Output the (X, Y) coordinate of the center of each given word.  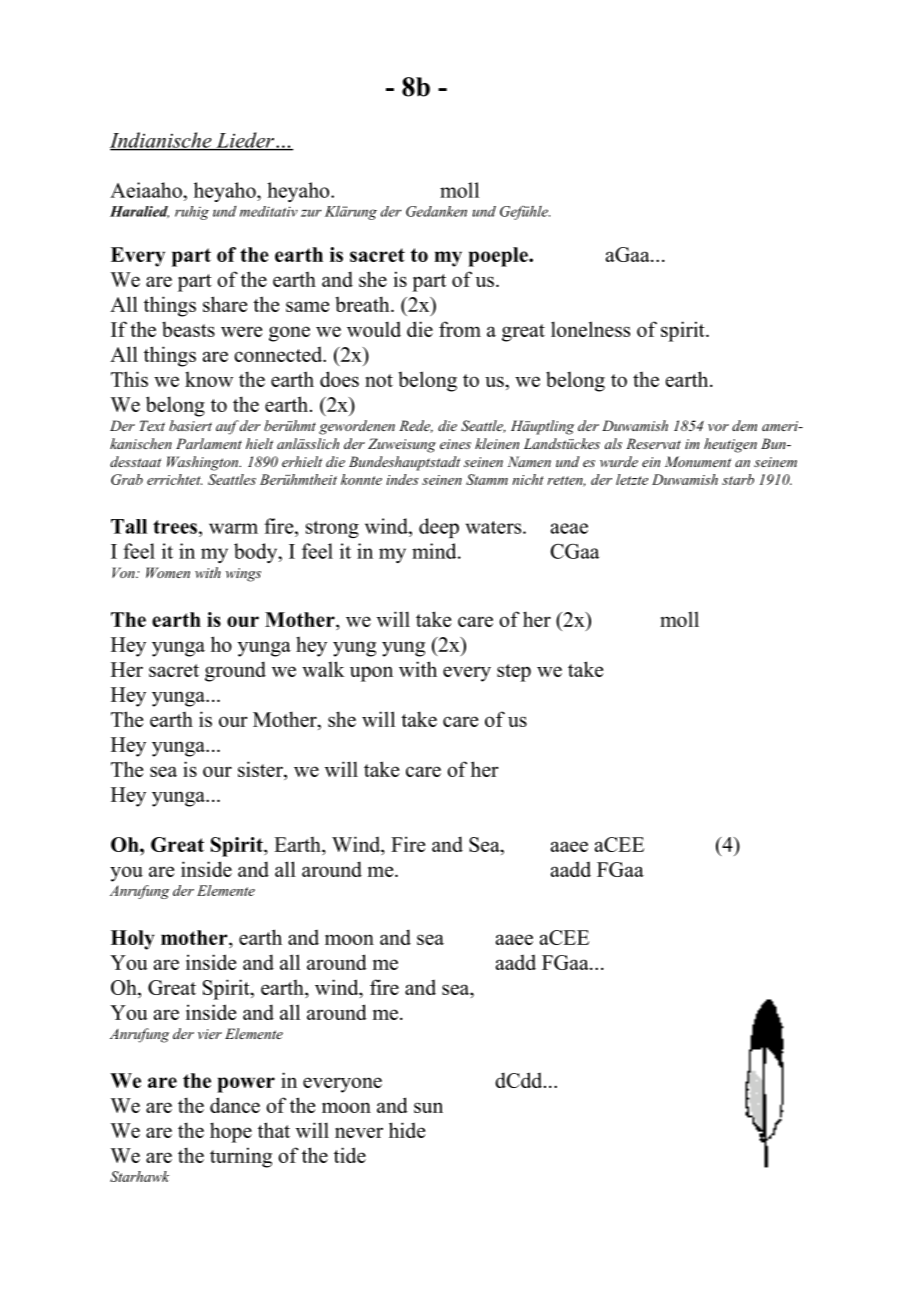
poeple (499, 257)
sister (261, 769)
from (460, 329)
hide (407, 1130)
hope (231, 1132)
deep (439, 528)
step (514, 673)
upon (371, 674)
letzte (632, 479)
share (225, 304)
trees (175, 527)
